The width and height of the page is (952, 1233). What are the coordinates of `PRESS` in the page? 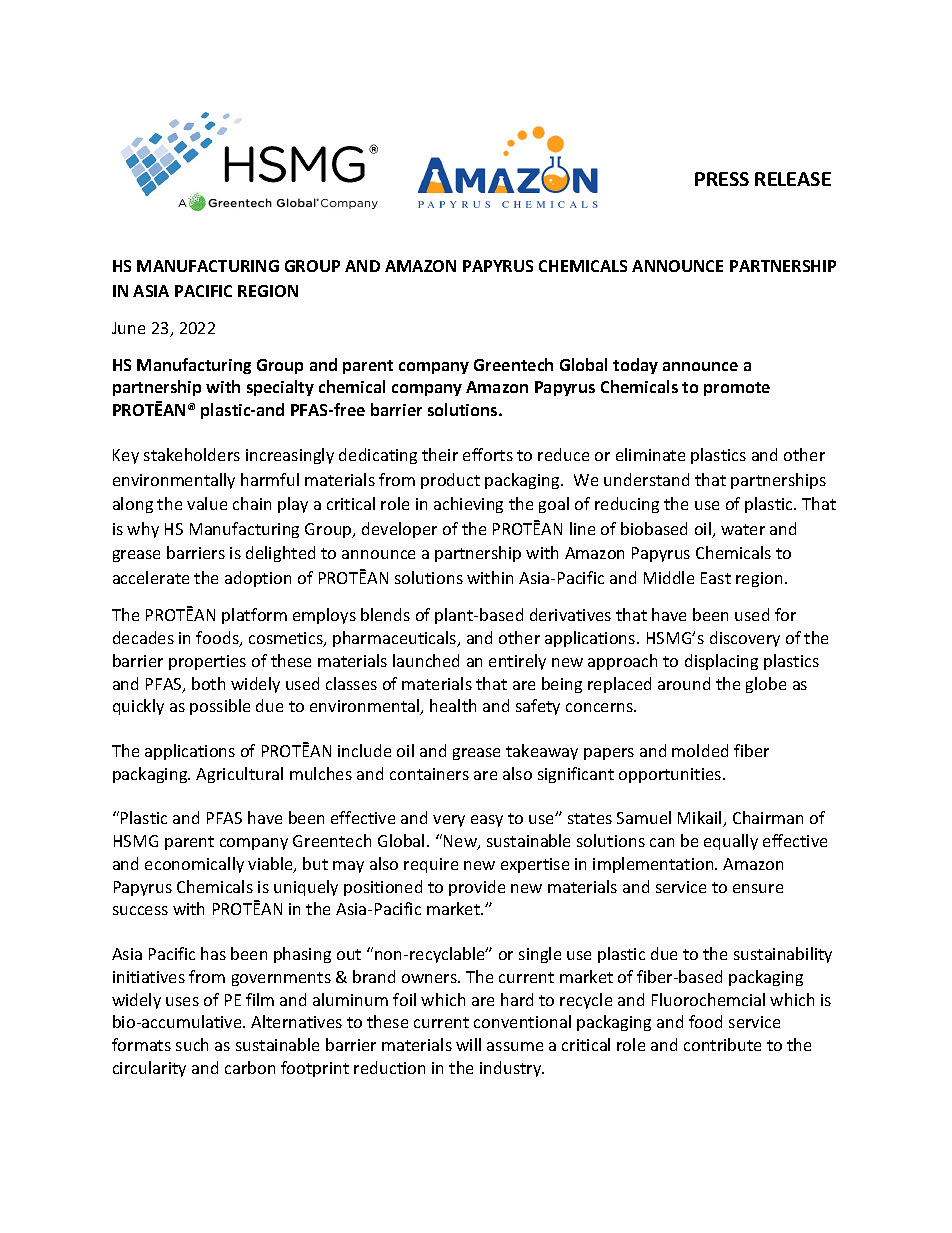 It's located at (722, 179).
